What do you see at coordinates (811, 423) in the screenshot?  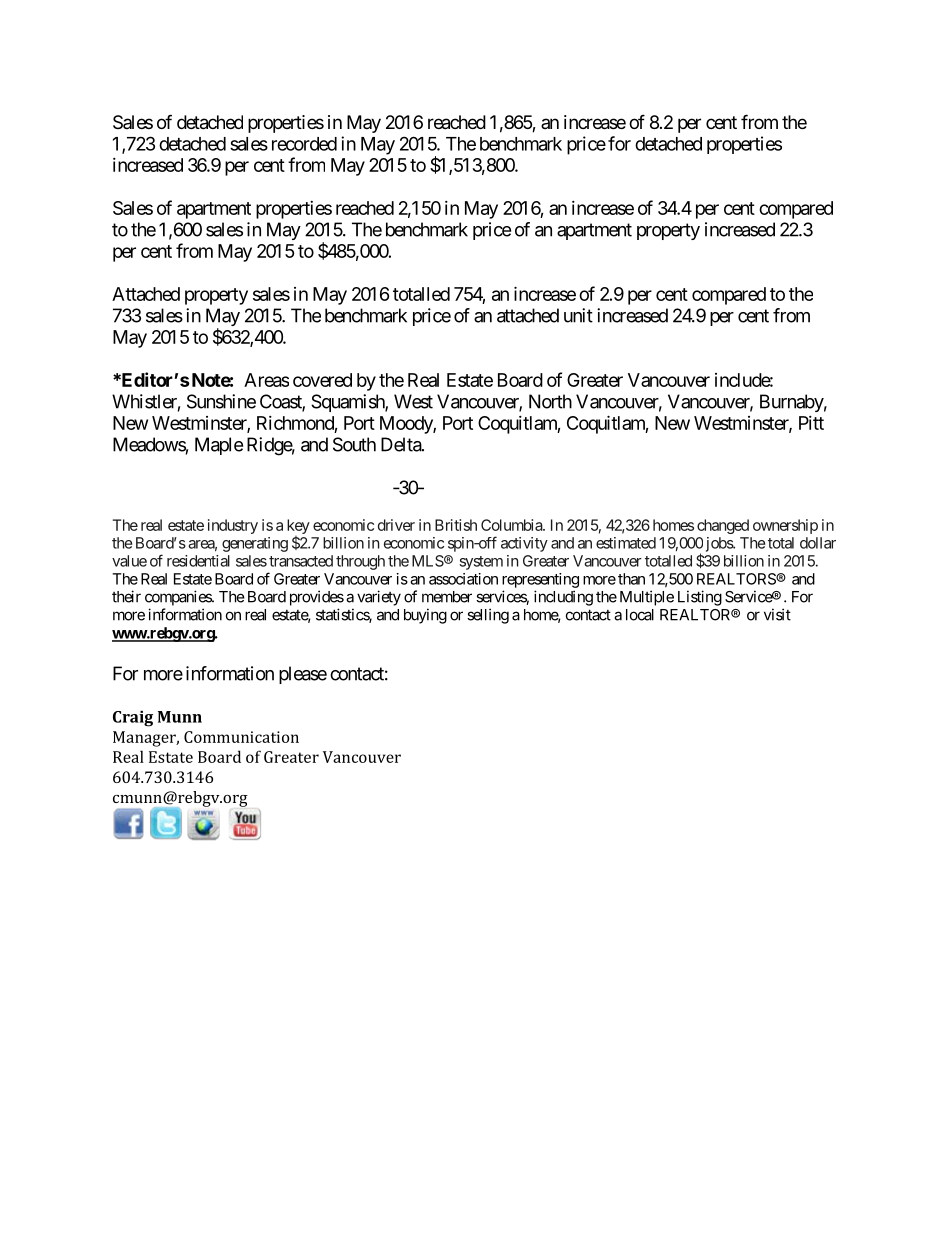 I see `Pitt` at bounding box center [811, 423].
